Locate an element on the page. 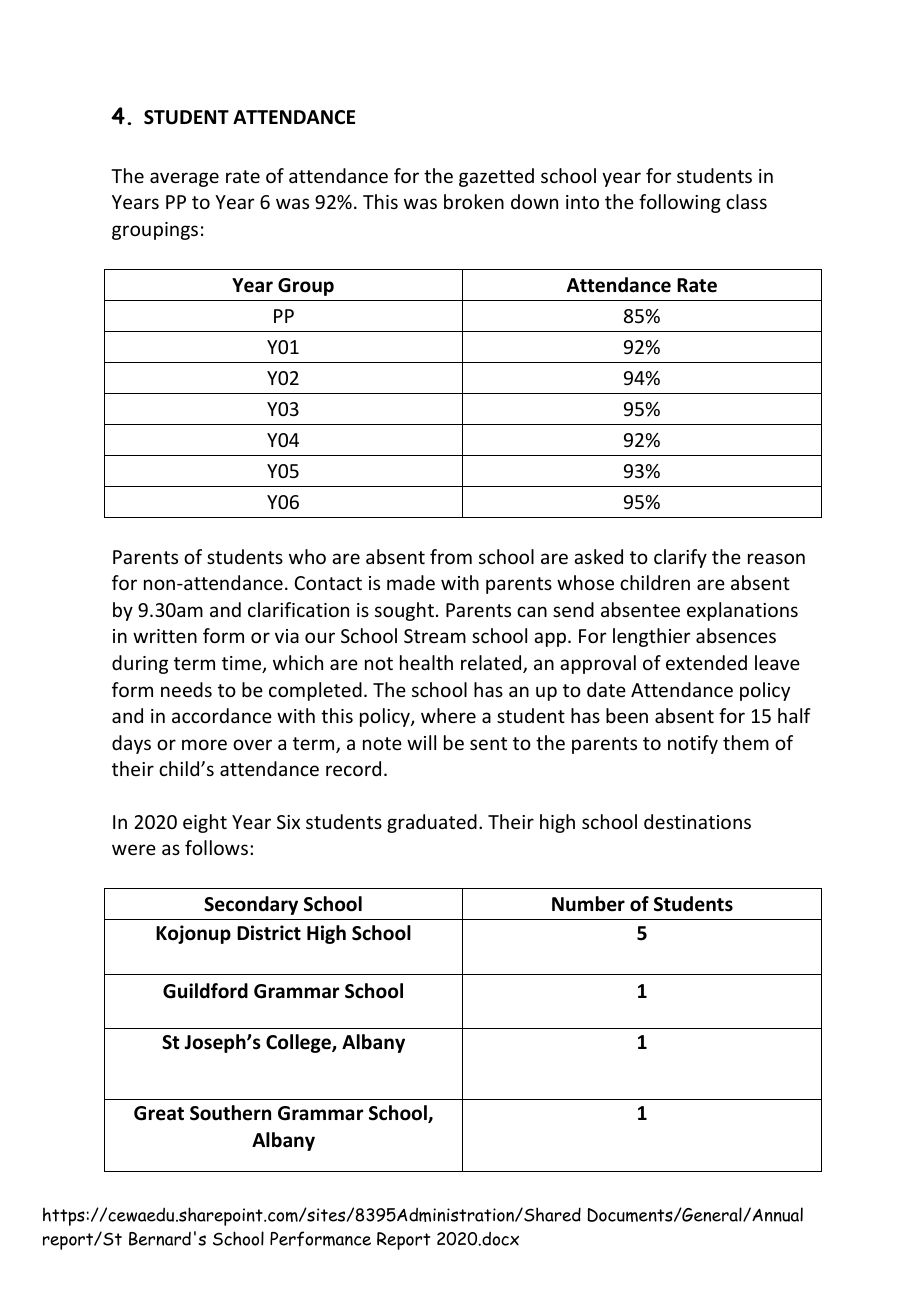  clarify is located at coordinates (680, 558).
